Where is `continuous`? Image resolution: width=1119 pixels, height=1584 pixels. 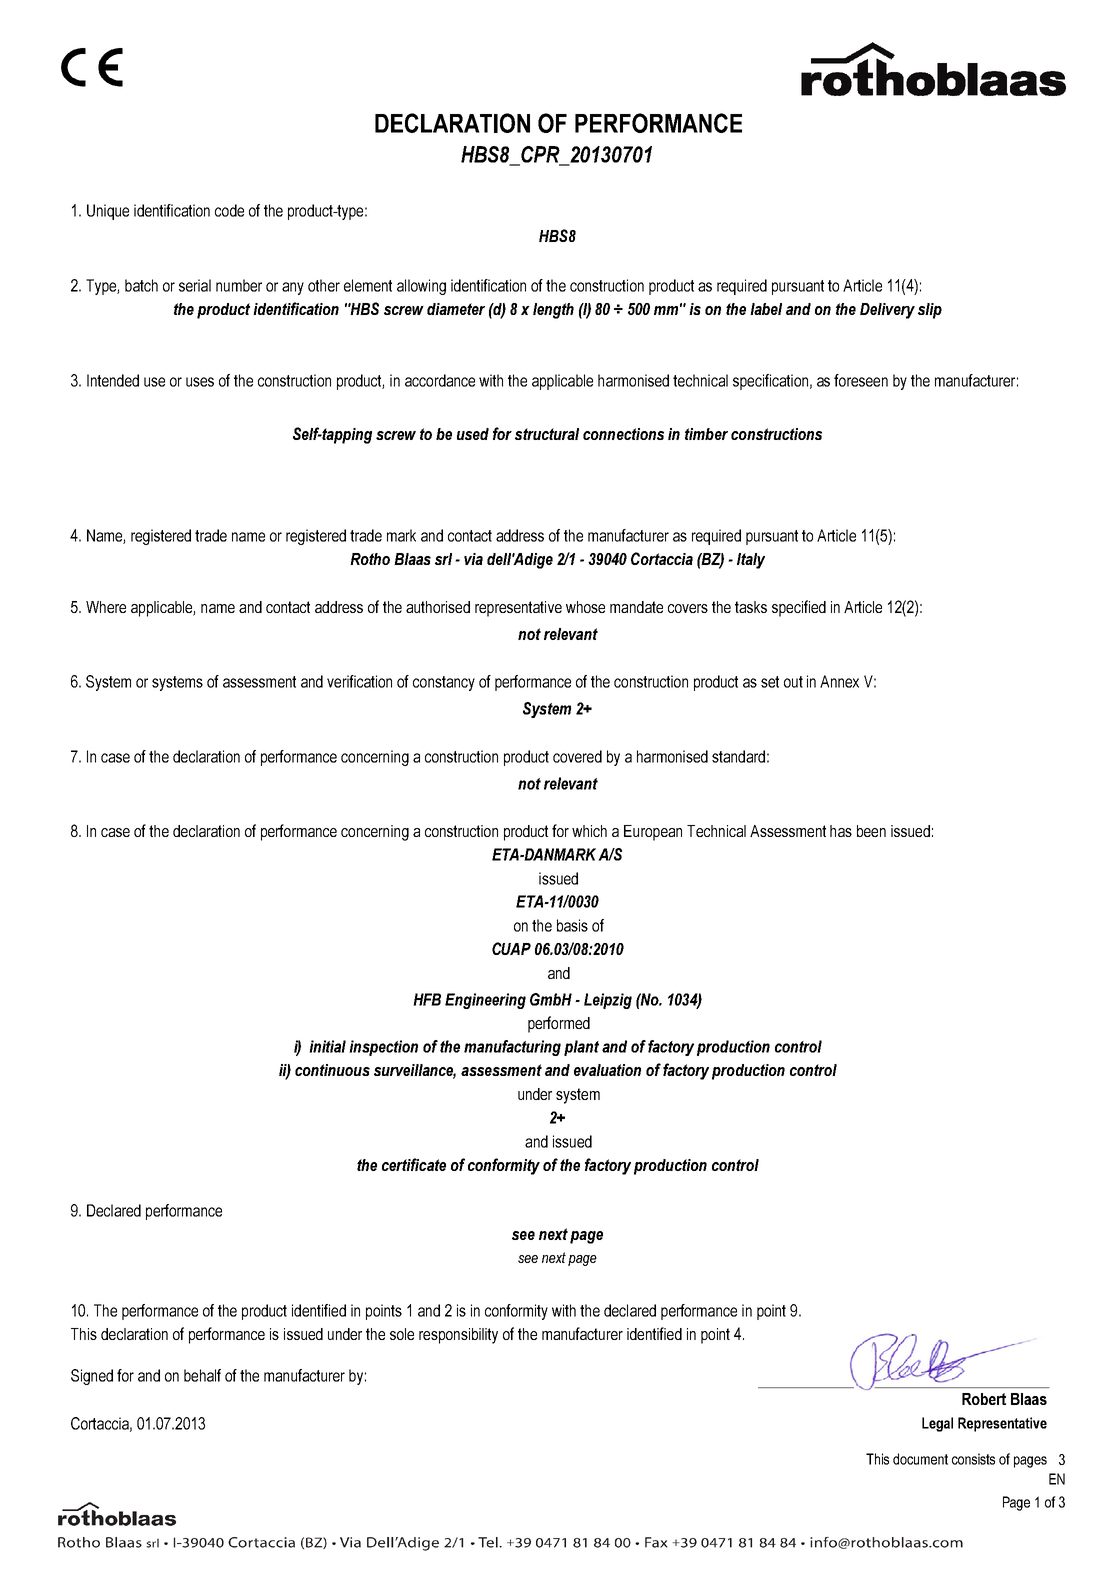 continuous is located at coordinates (332, 1070).
